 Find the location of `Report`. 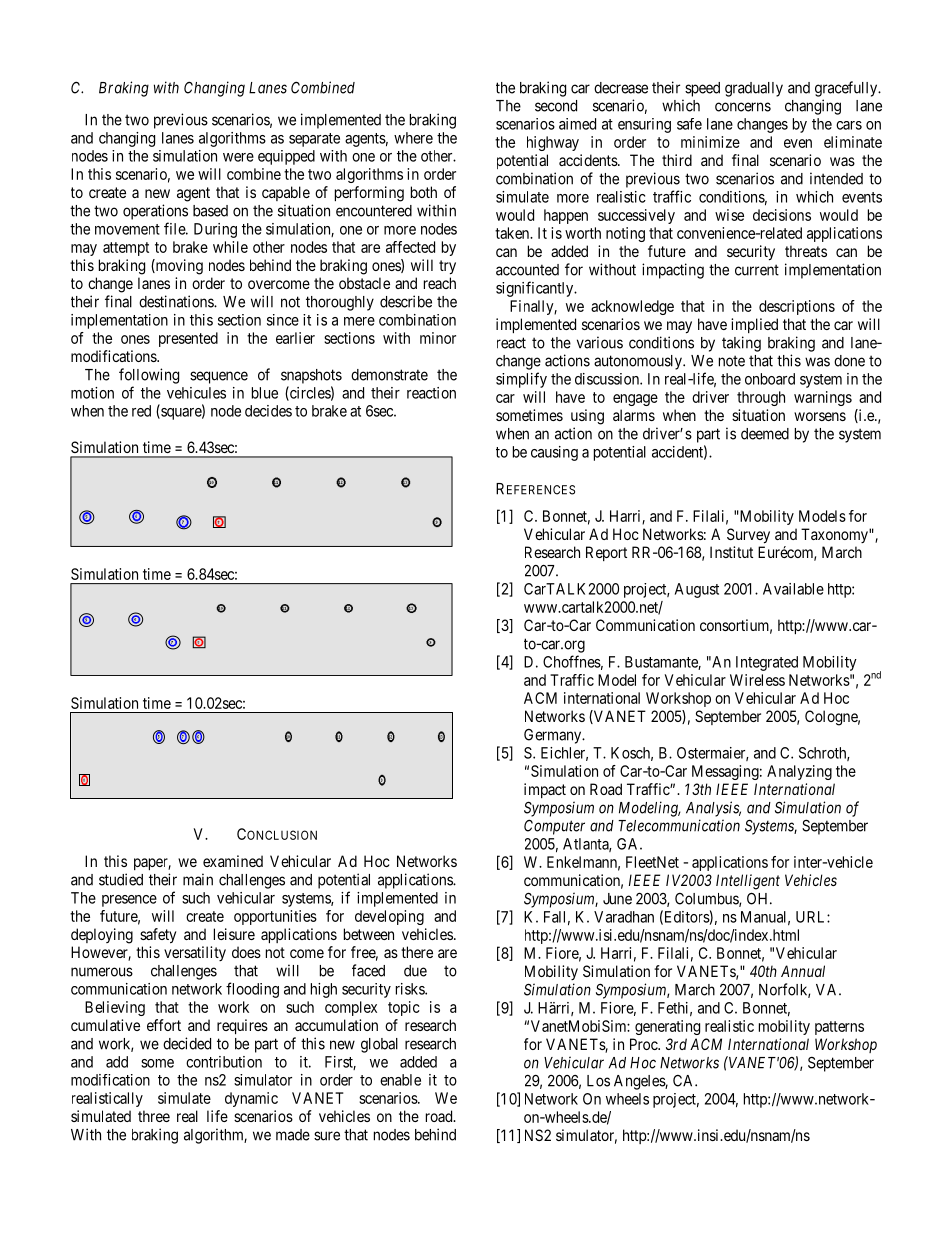

Report is located at coordinates (606, 553).
